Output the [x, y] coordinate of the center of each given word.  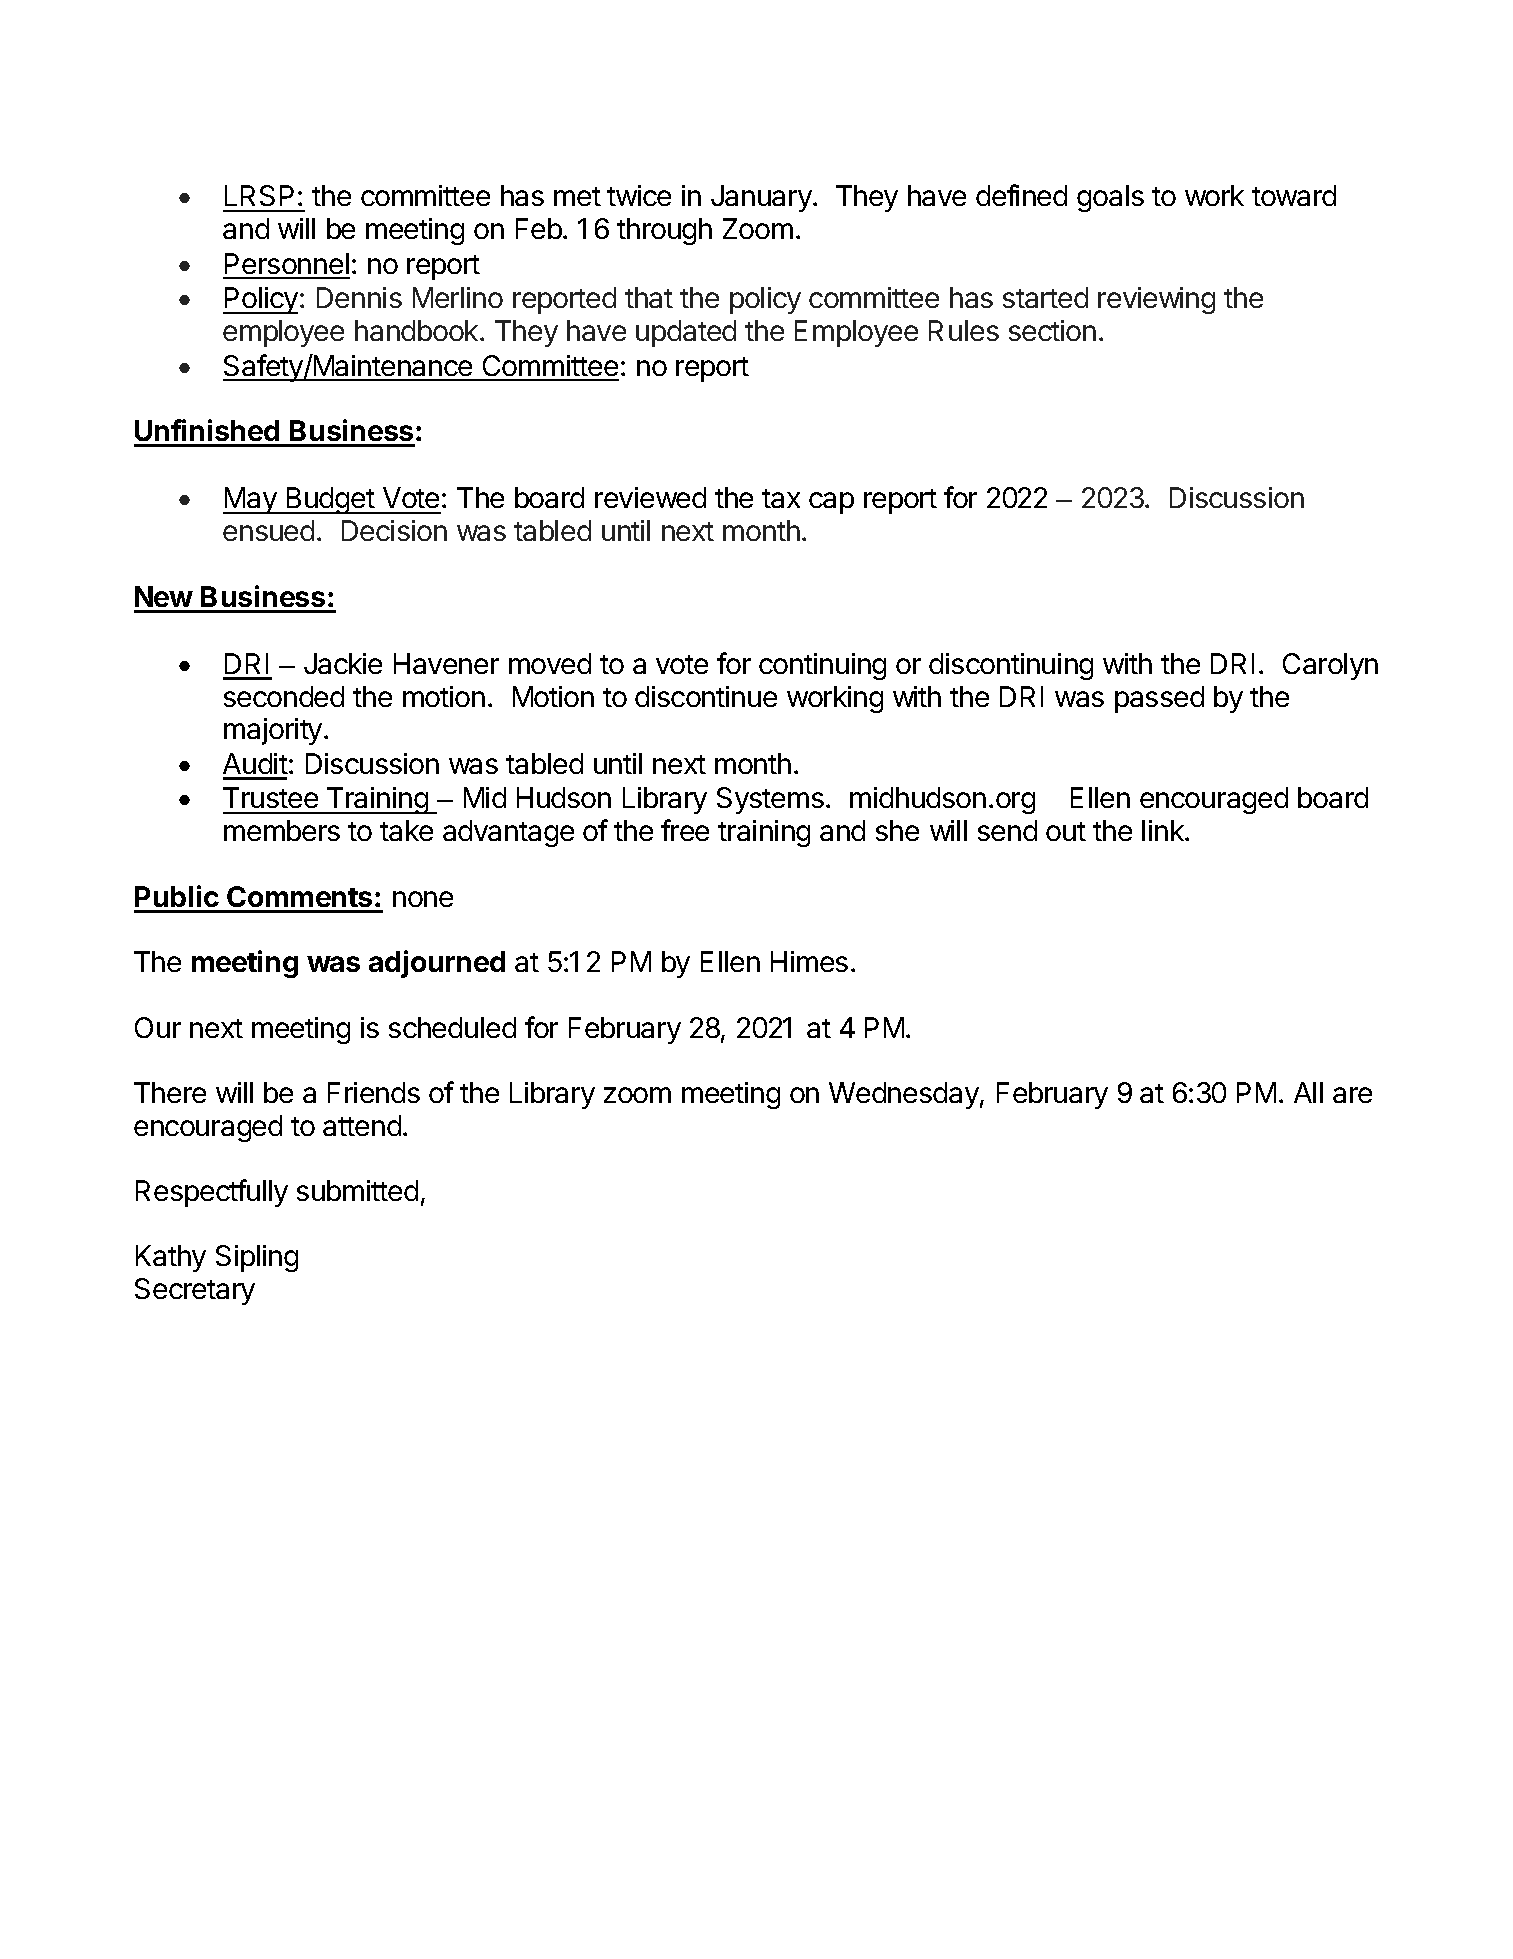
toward [1294, 195]
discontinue [706, 696]
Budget [330, 500]
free [685, 830]
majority [273, 731]
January [762, 198]
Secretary [195, 1291]
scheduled [452, 1027]
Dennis [359, 297]
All [1308, 1092]
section [1052, 330]
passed [1159, 699]
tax [781, 498]
